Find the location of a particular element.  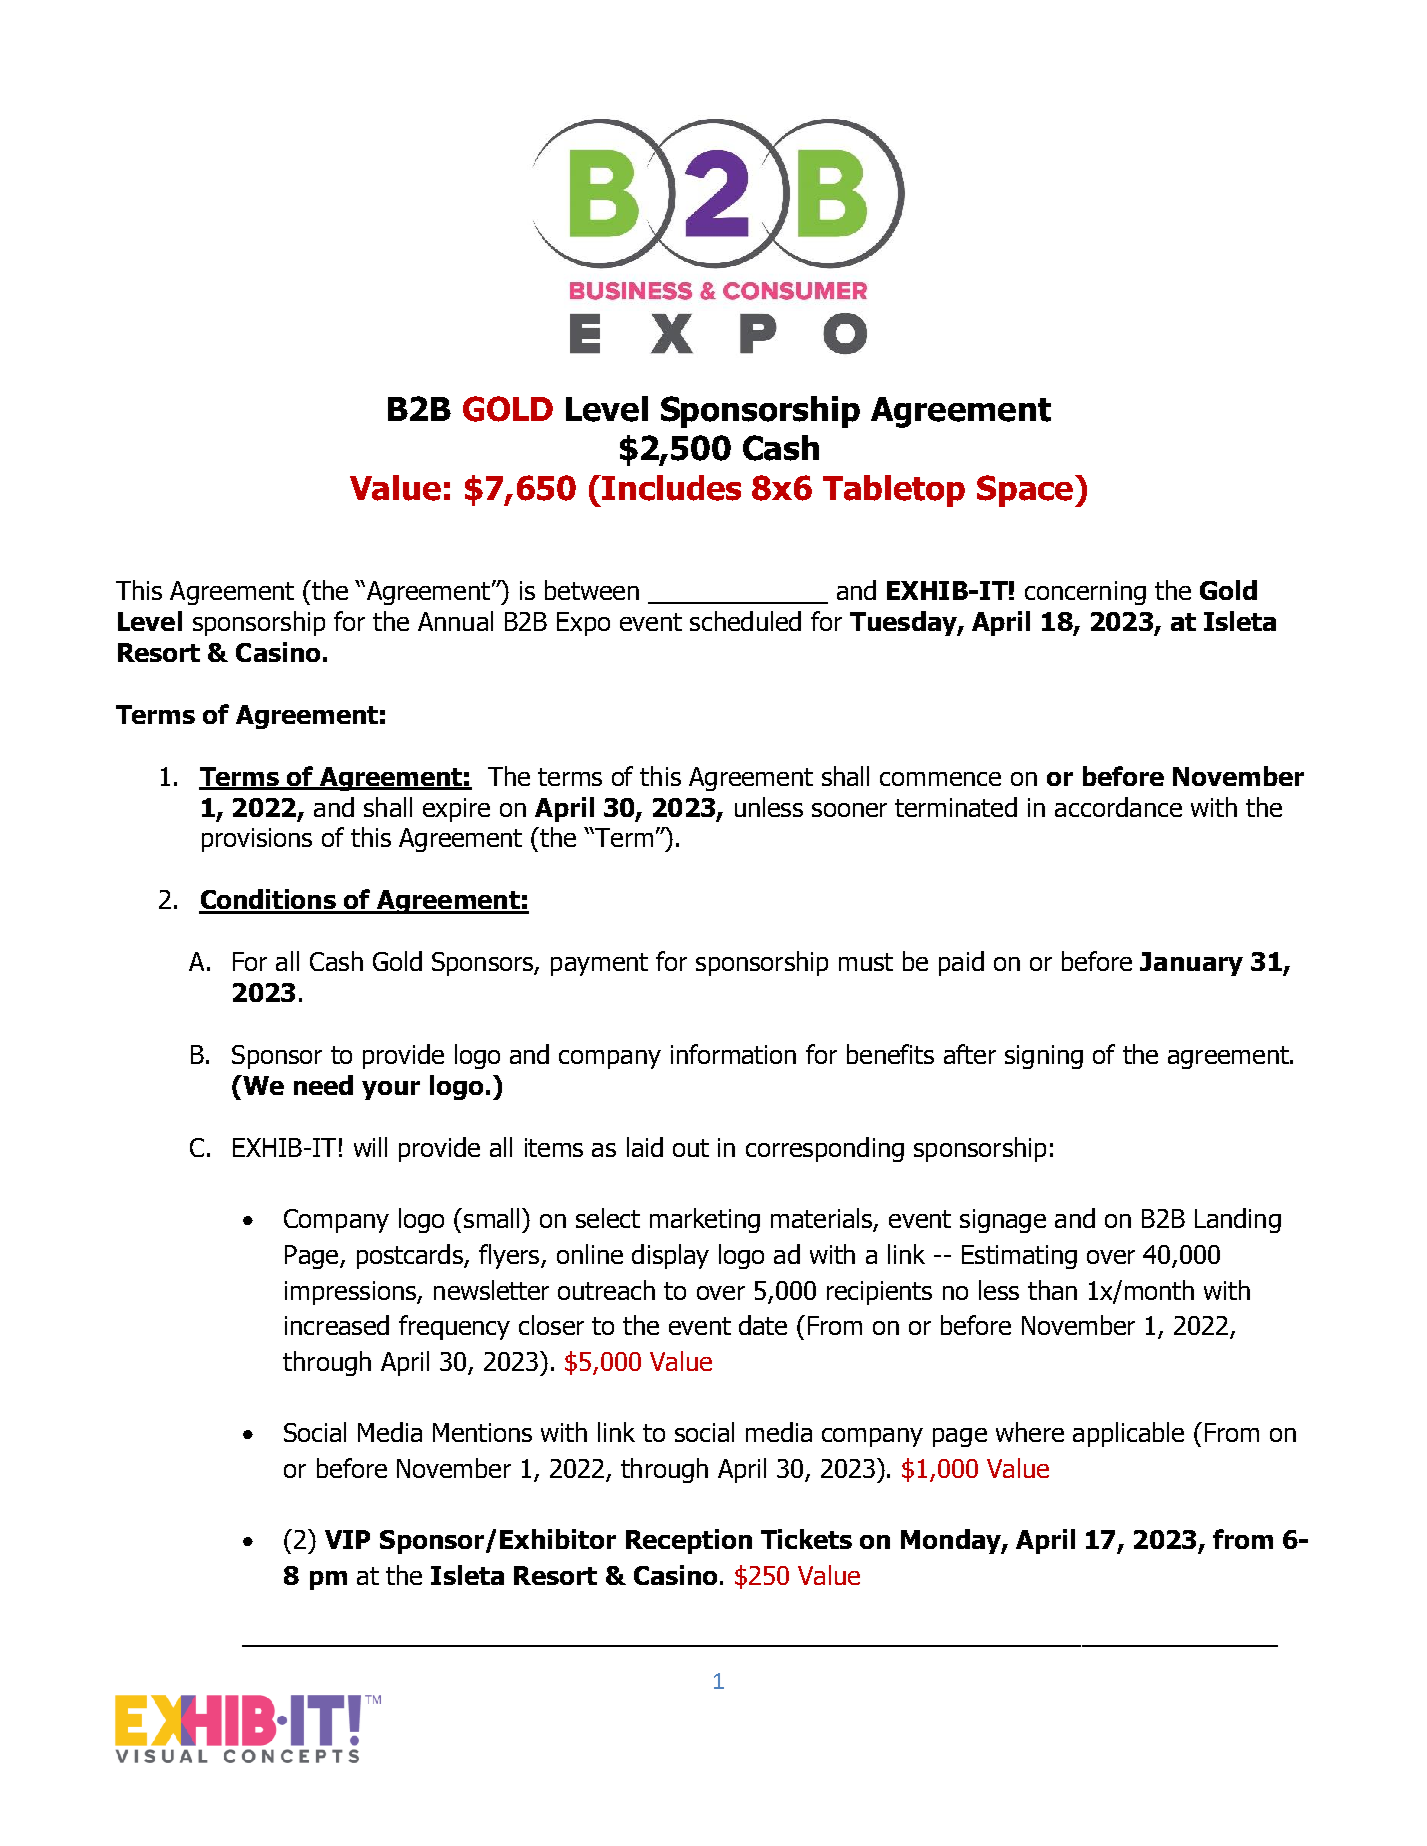

VIP is located at coordinates (347, 1539).
